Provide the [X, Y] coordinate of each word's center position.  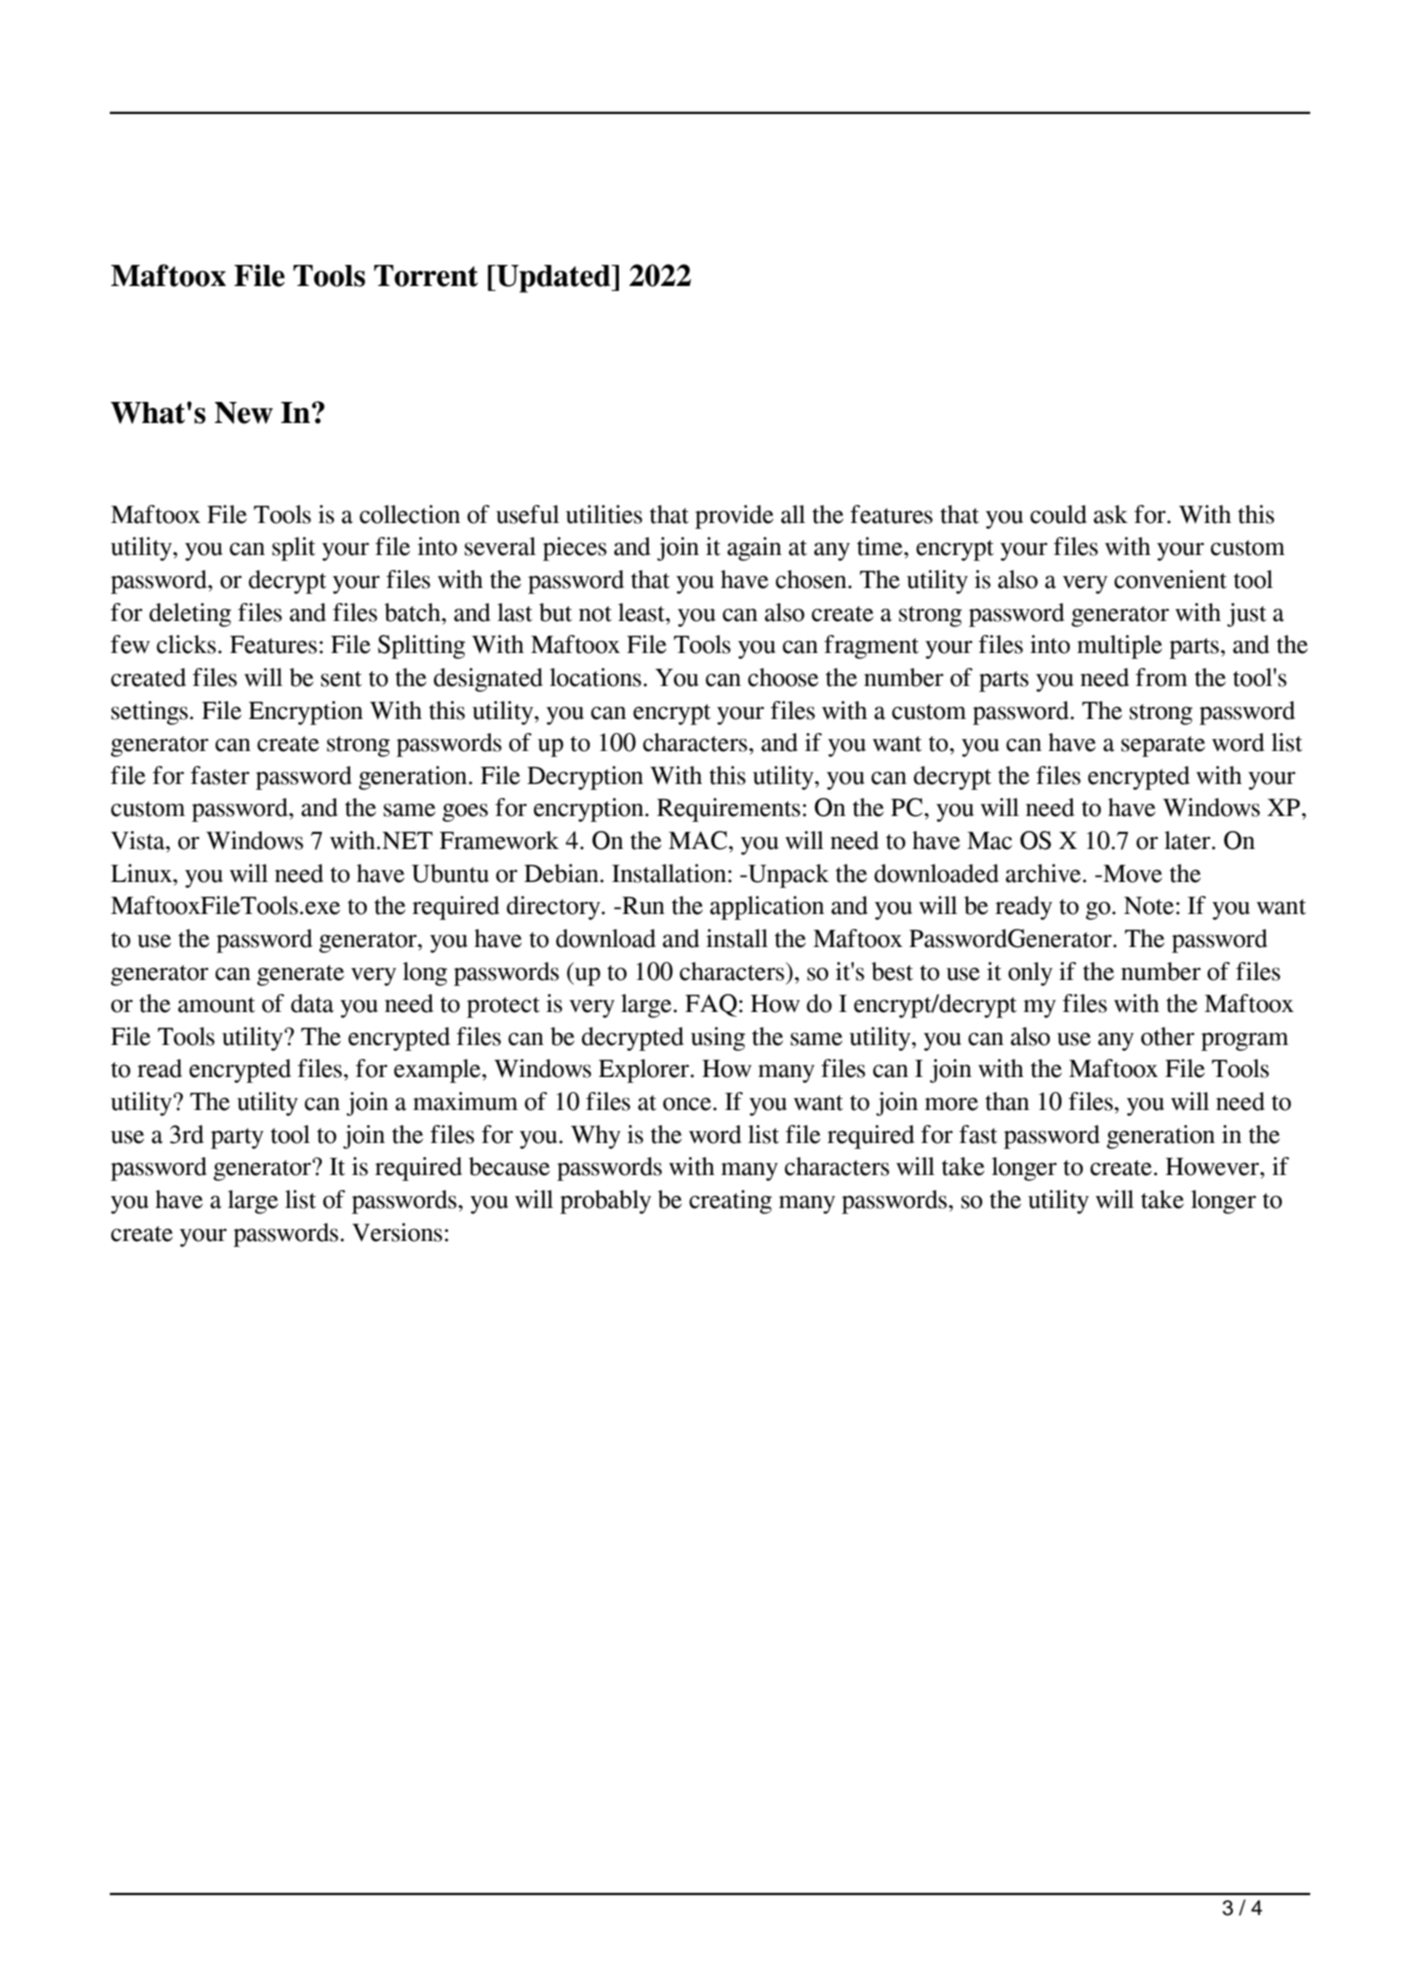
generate [300, 975]
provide [734, 517]
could [1058, 514]
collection [410, 514]
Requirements [728, 810]
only [1030, 974]
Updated [554, 279]
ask [1111, 514]
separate [1163, 746]
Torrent [426, 276]
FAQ [711, 1005]
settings [149, 713]
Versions [397, 1232]
